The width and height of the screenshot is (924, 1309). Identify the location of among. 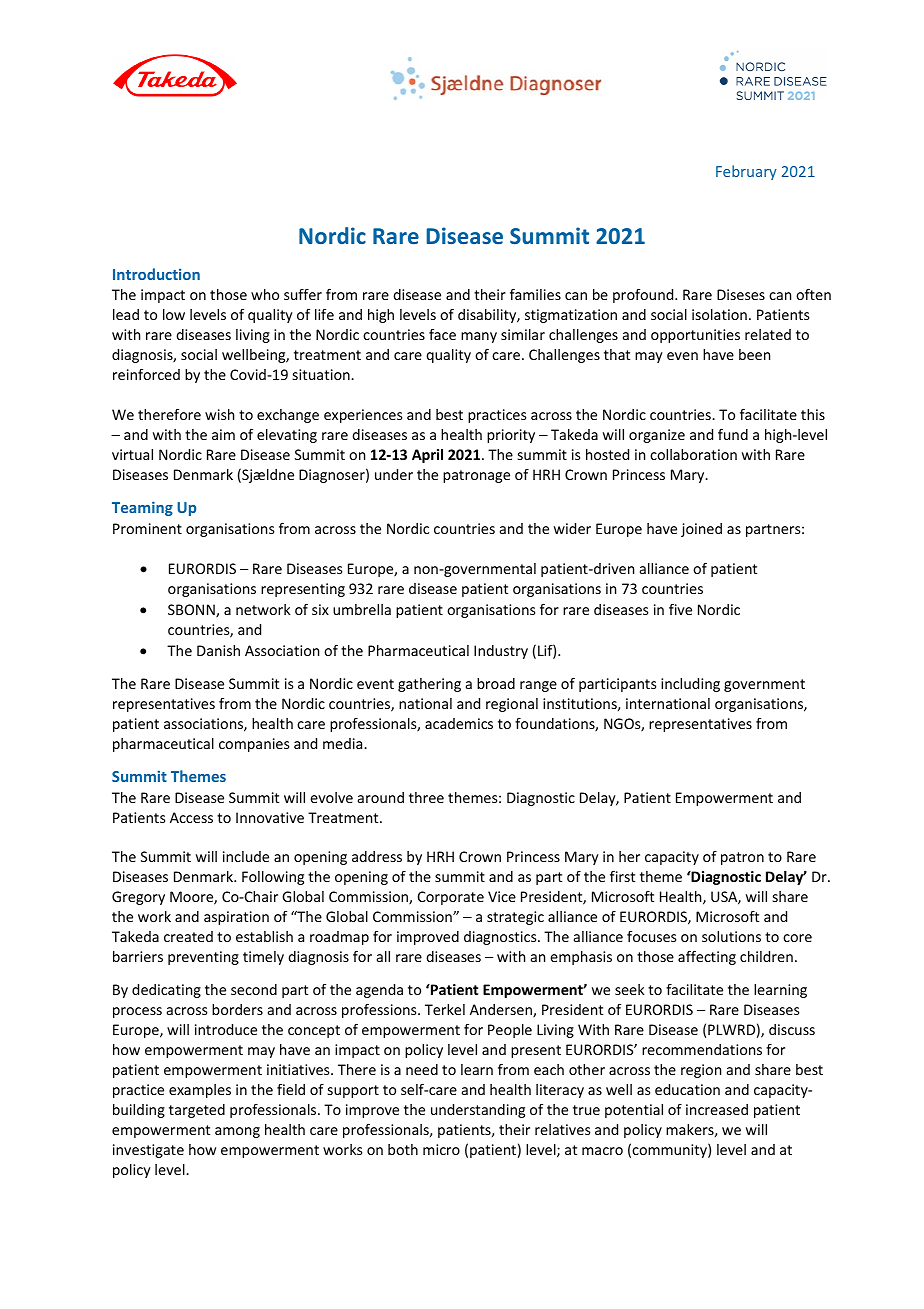
(237, 1132).
